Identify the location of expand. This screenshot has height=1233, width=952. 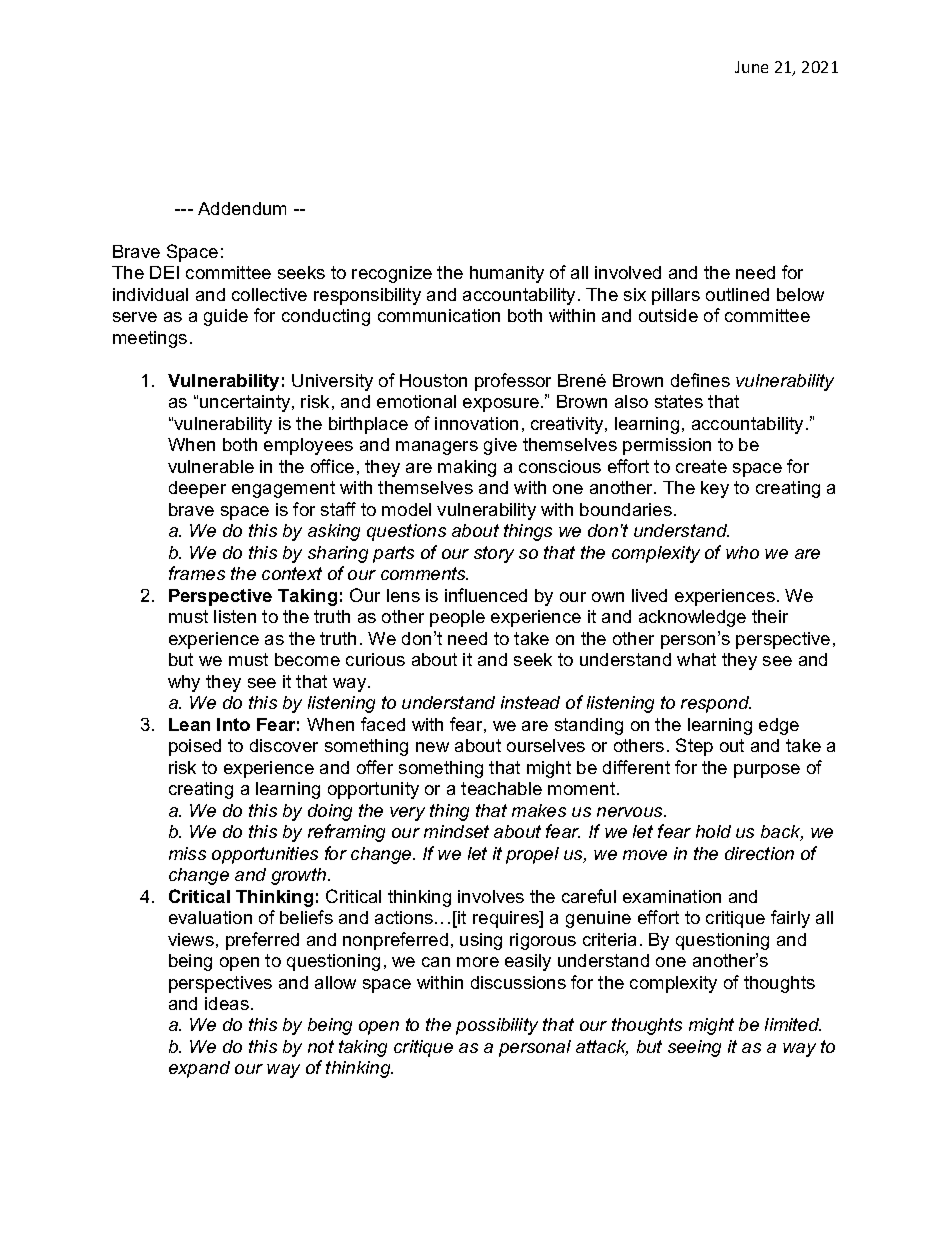
(199, 1069).
